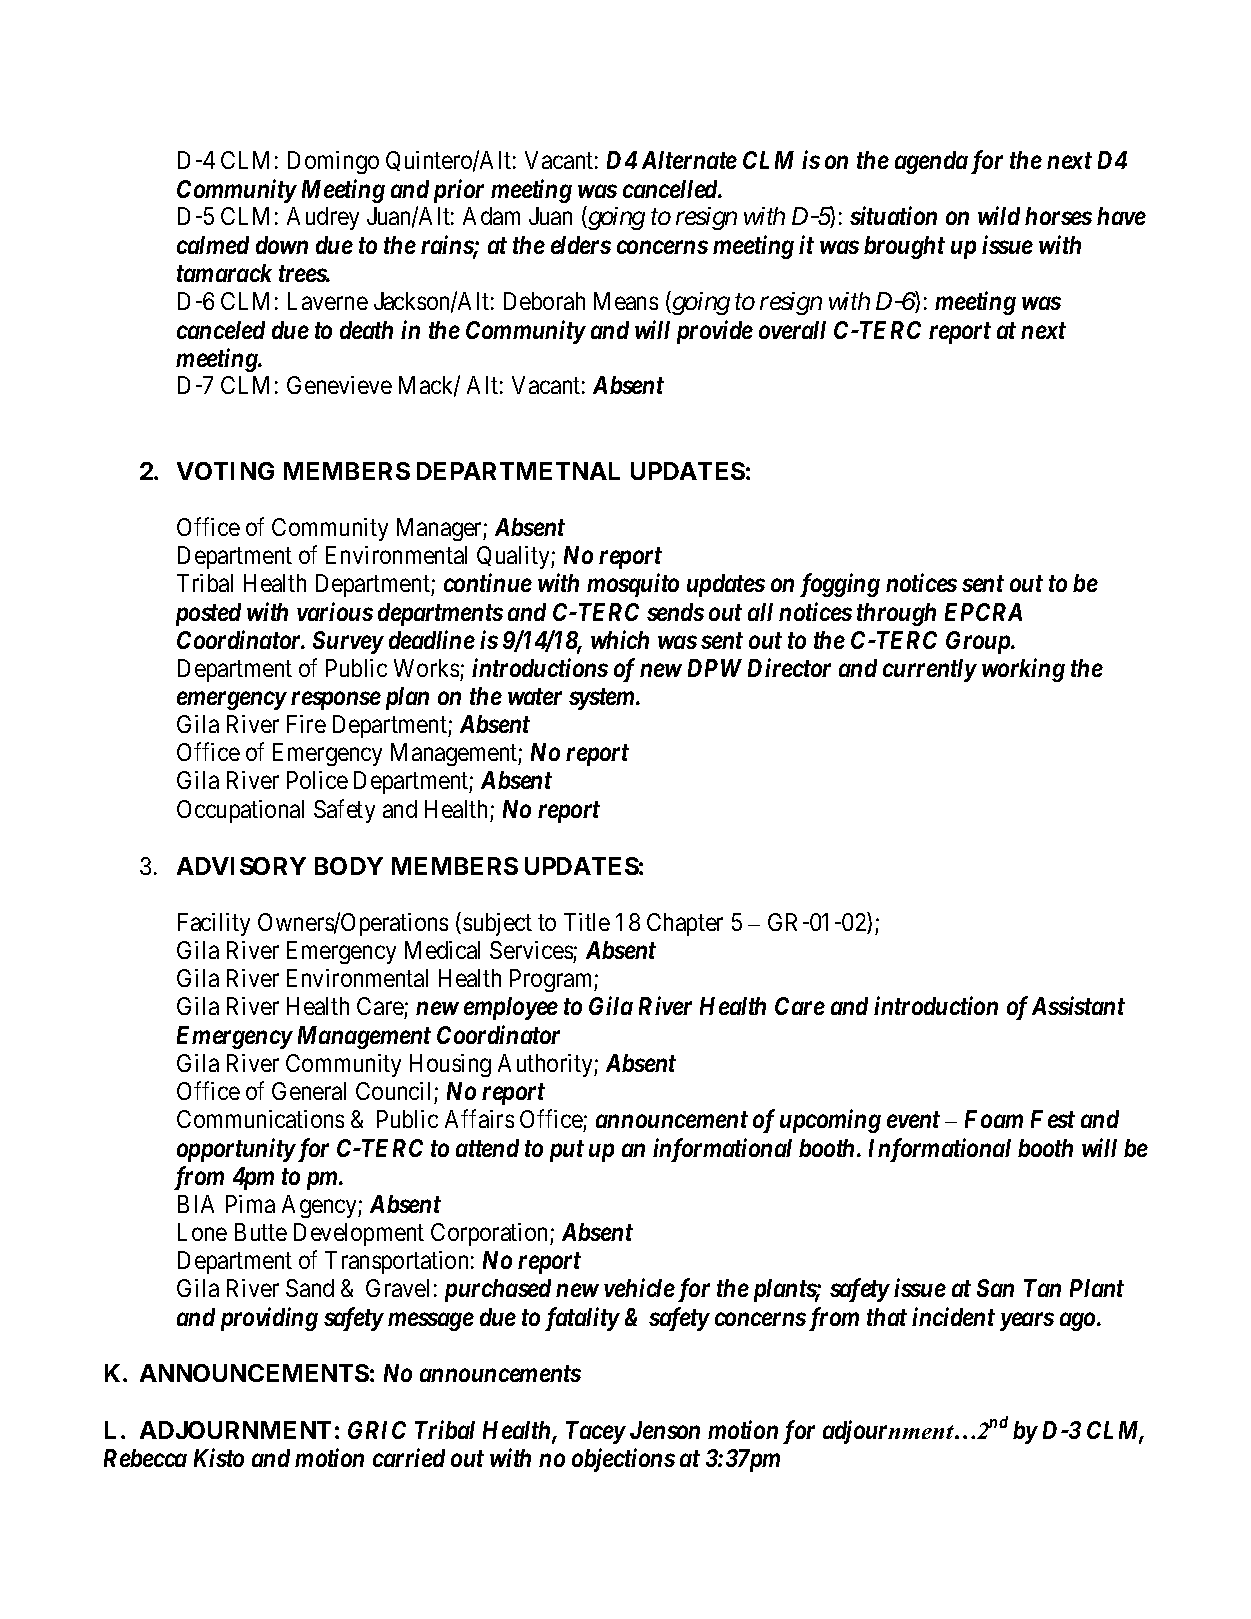 This screenshot has height=1619, width=1251. What do you see at coordinates (999, 215) in the screenshot?
I see `wild` at bounding box center [999, 215].
